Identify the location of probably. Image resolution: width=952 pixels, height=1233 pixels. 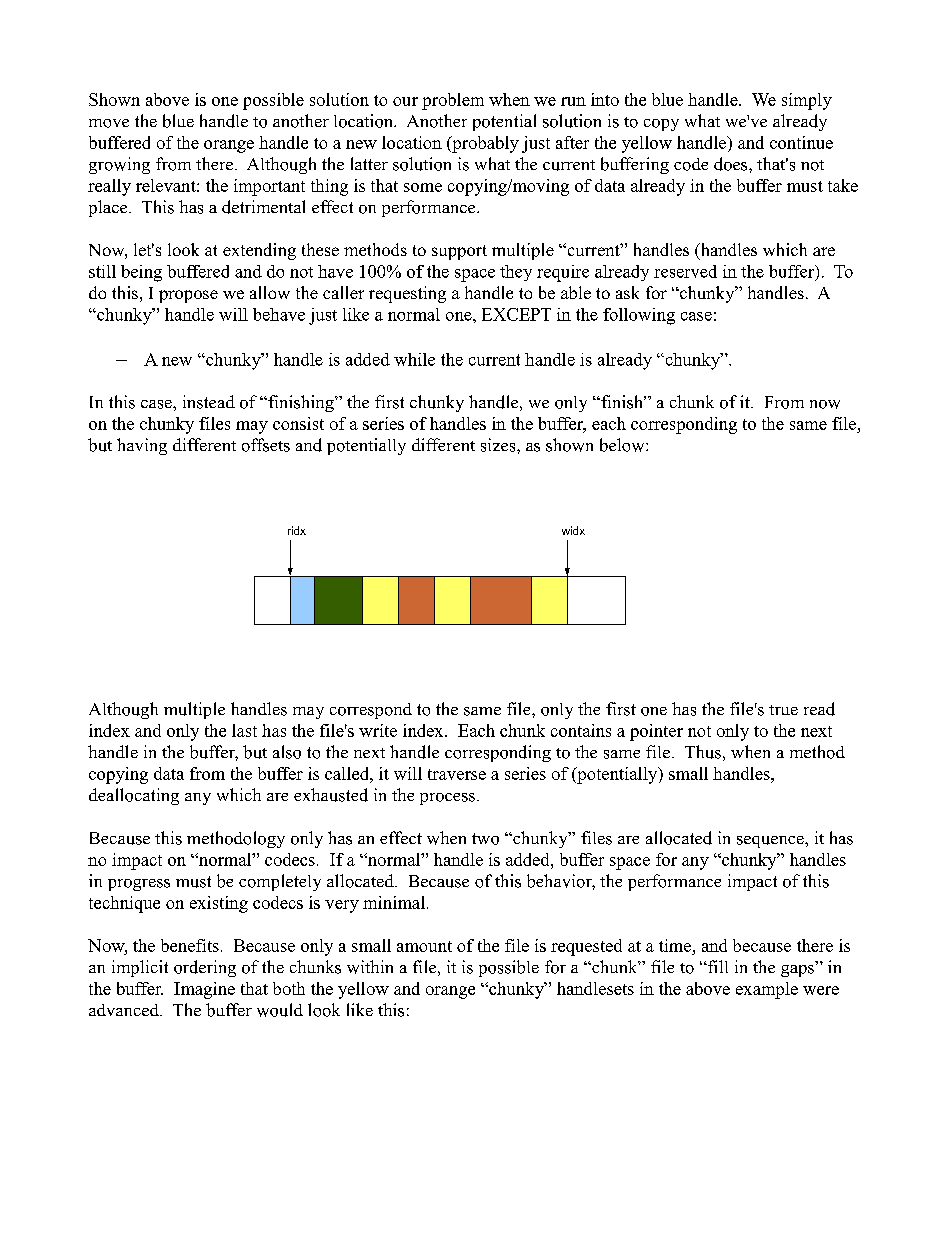
(484, 144).
